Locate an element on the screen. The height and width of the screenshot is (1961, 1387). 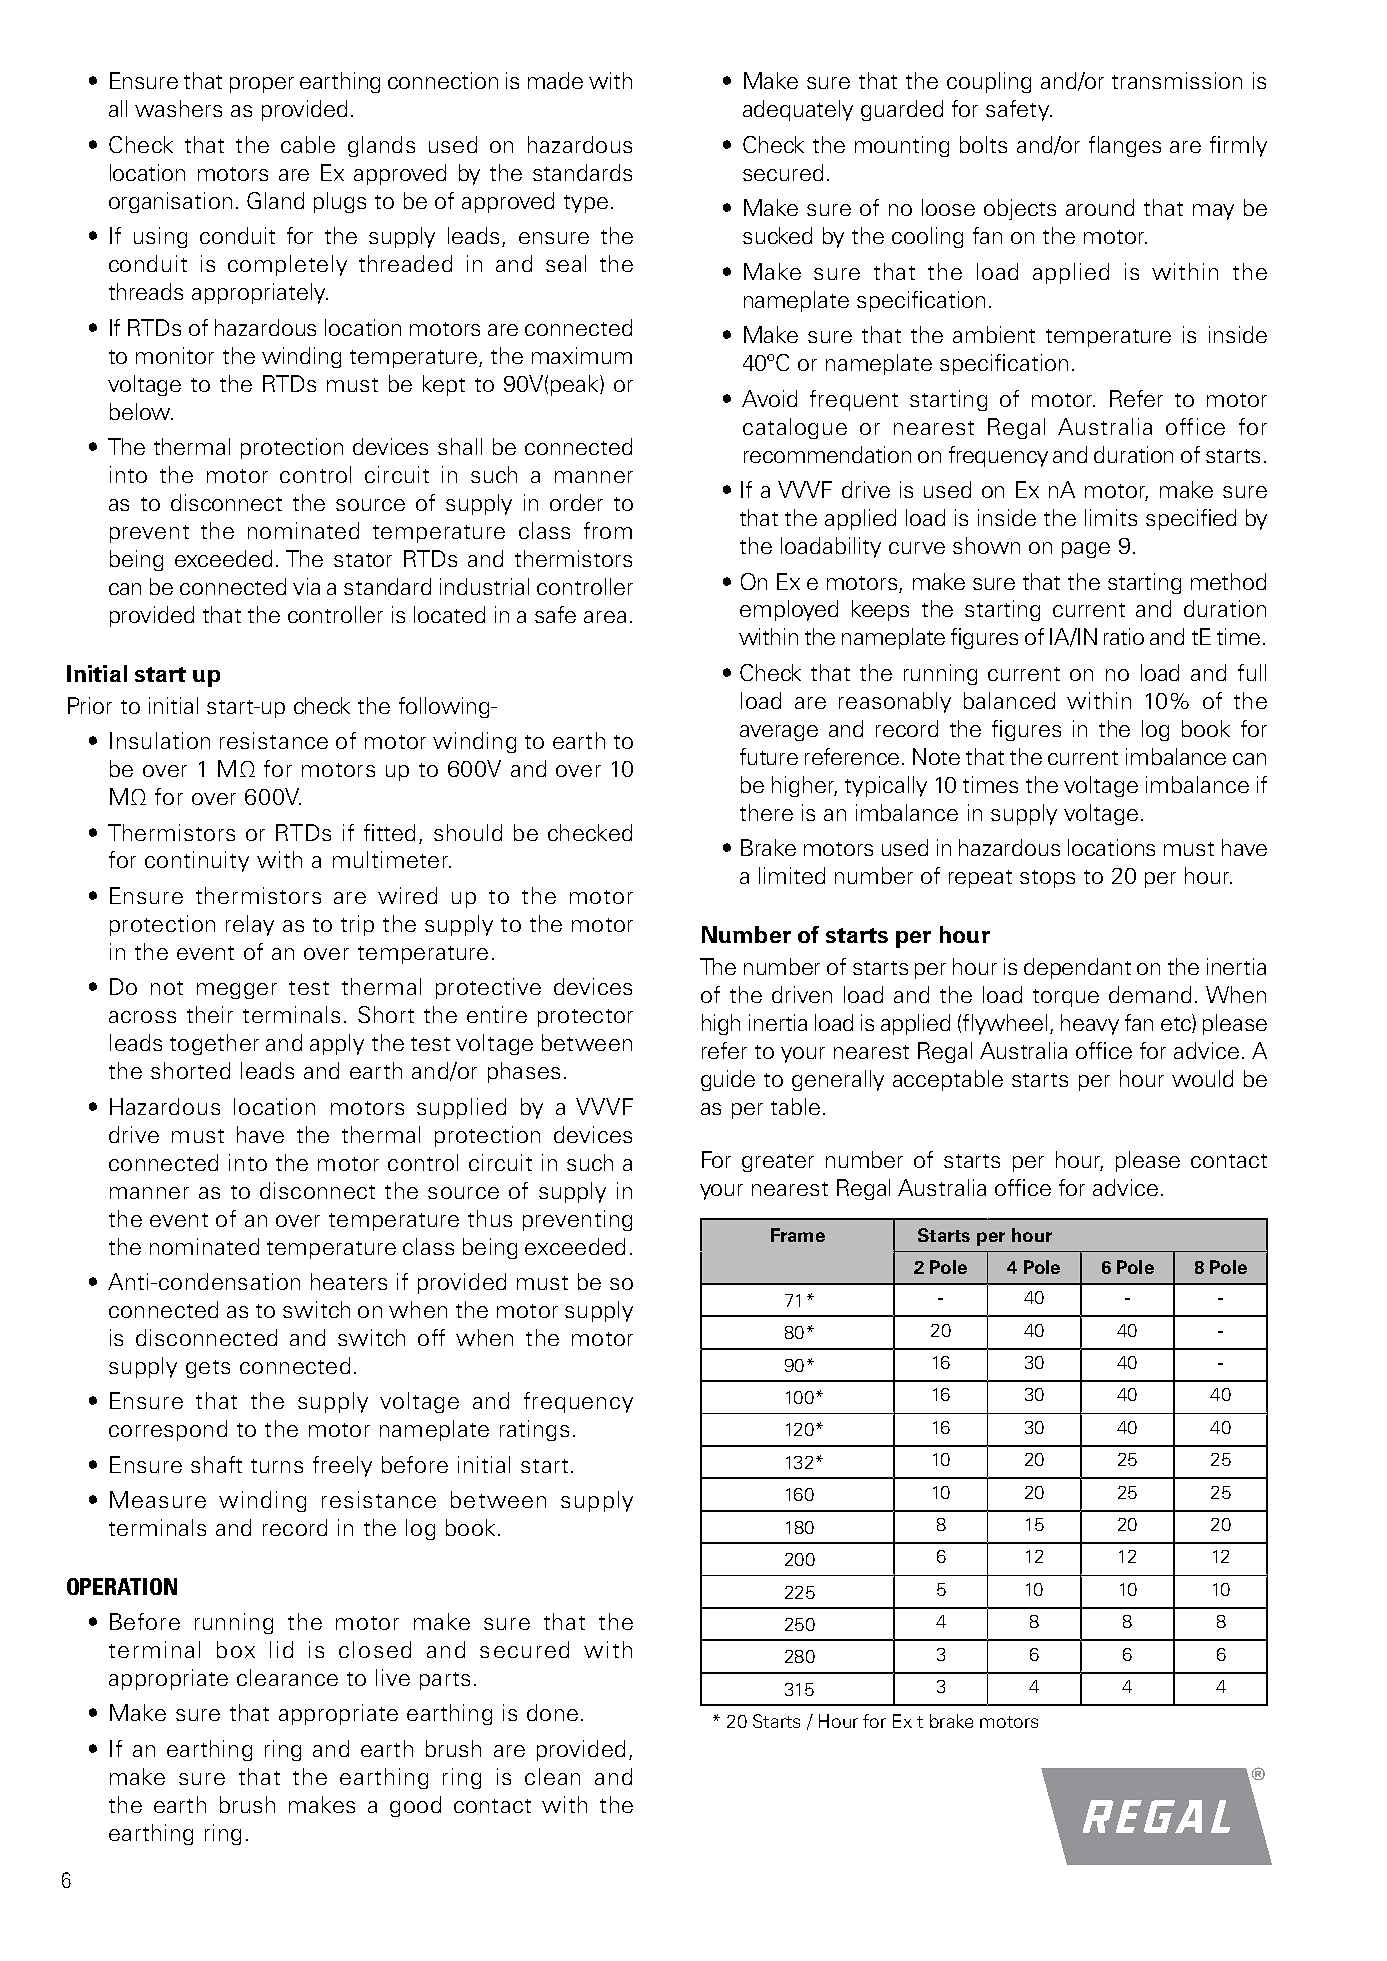
clearance is located at coordinates (287, 1677).
